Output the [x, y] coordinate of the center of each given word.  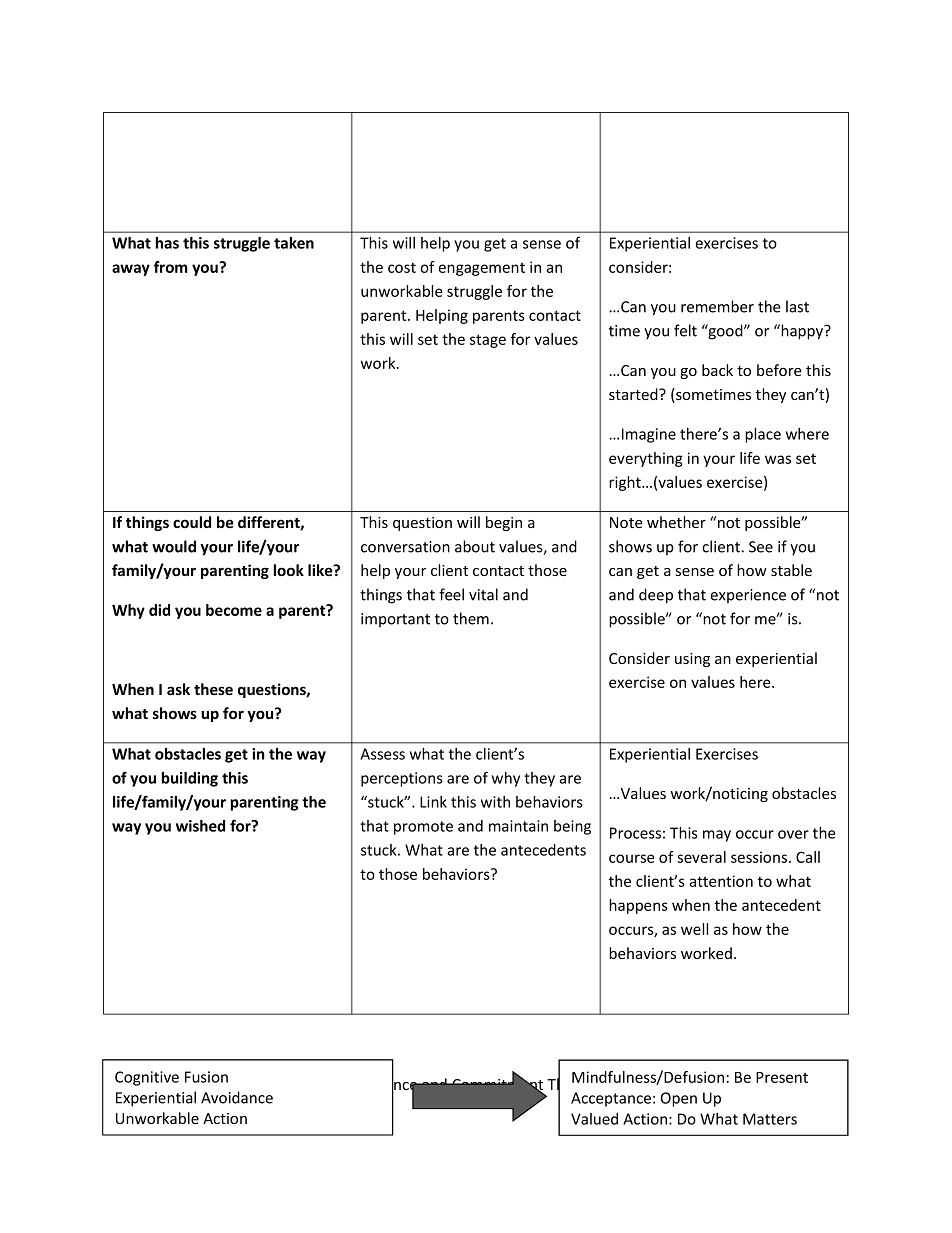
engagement [481, 269]
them [471, 618]
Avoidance [237, 1097]
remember [717, 306]
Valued [594, 1119]
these [213, 689]
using [692, 660]
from [171, 267]
